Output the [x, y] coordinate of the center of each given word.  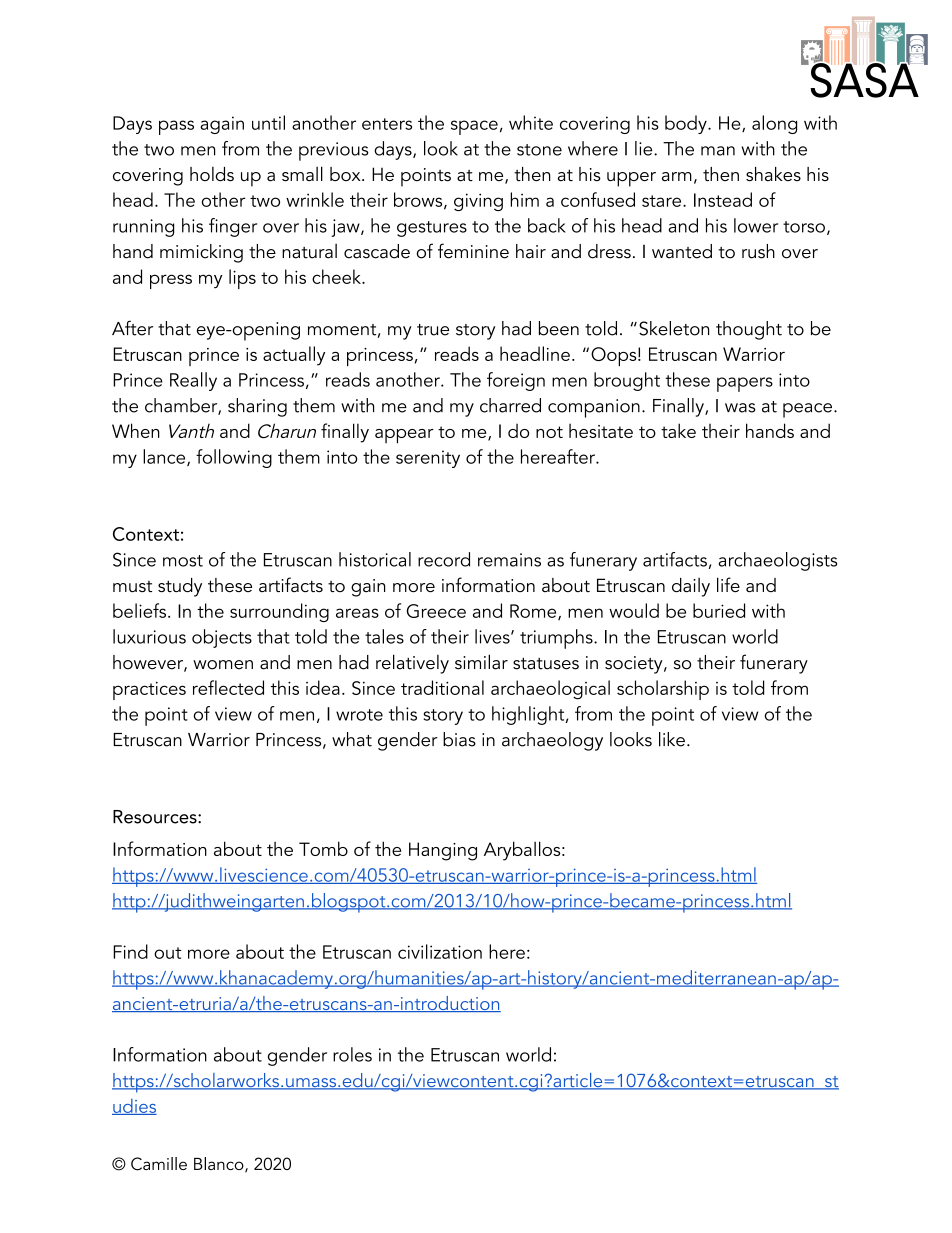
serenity [428, 459]
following [234, 458]
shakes [773, 174]
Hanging [443, 851]
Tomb [323, 848]
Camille [159, 1164]
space [474, 127]
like [672, 739]
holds [212, 174]
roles [352, 1054]
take [678, 430]
